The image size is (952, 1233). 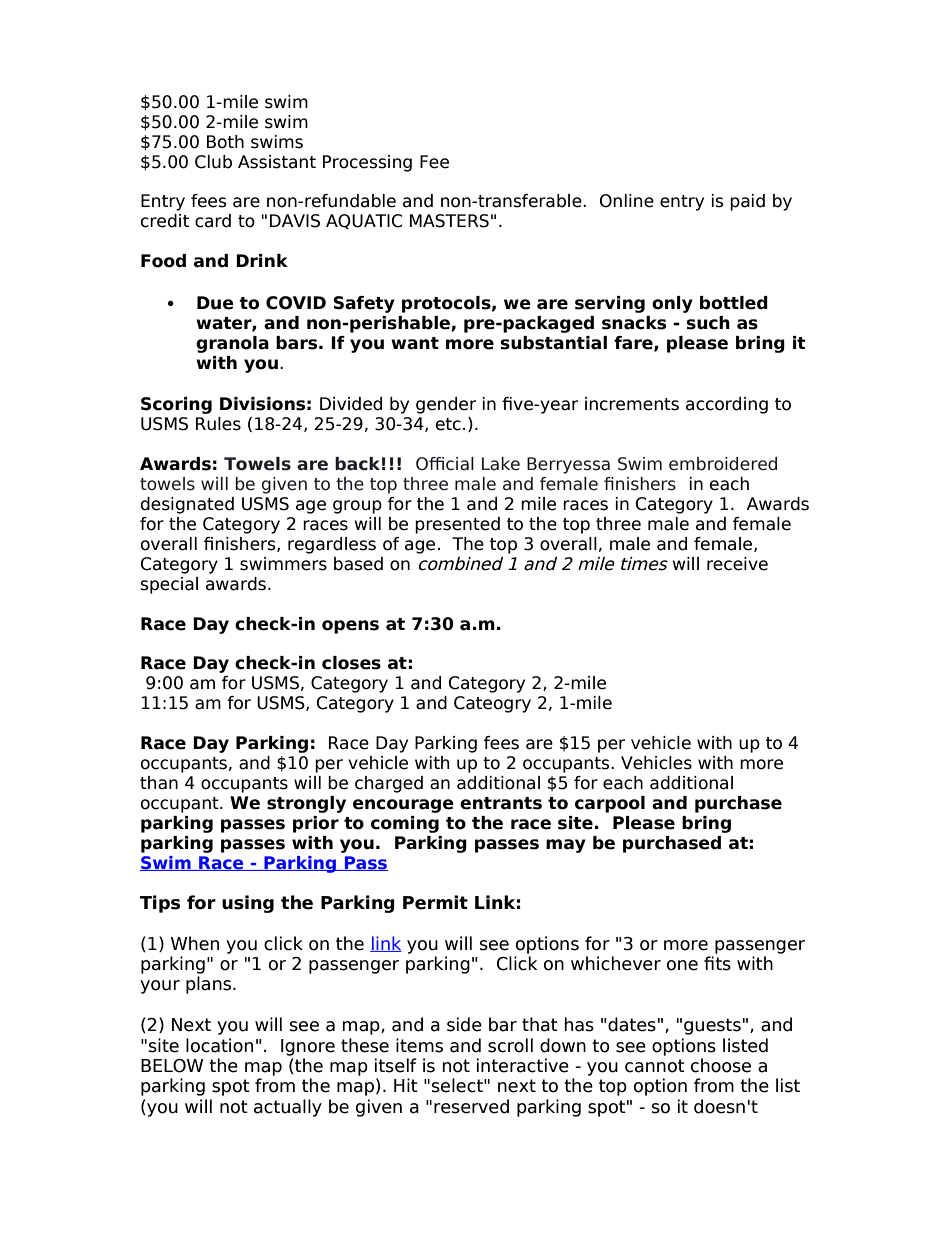 What do you see at coordinates (610, 804) in the screenshot?
I see `carpool` at bounding box center [610, 804].
